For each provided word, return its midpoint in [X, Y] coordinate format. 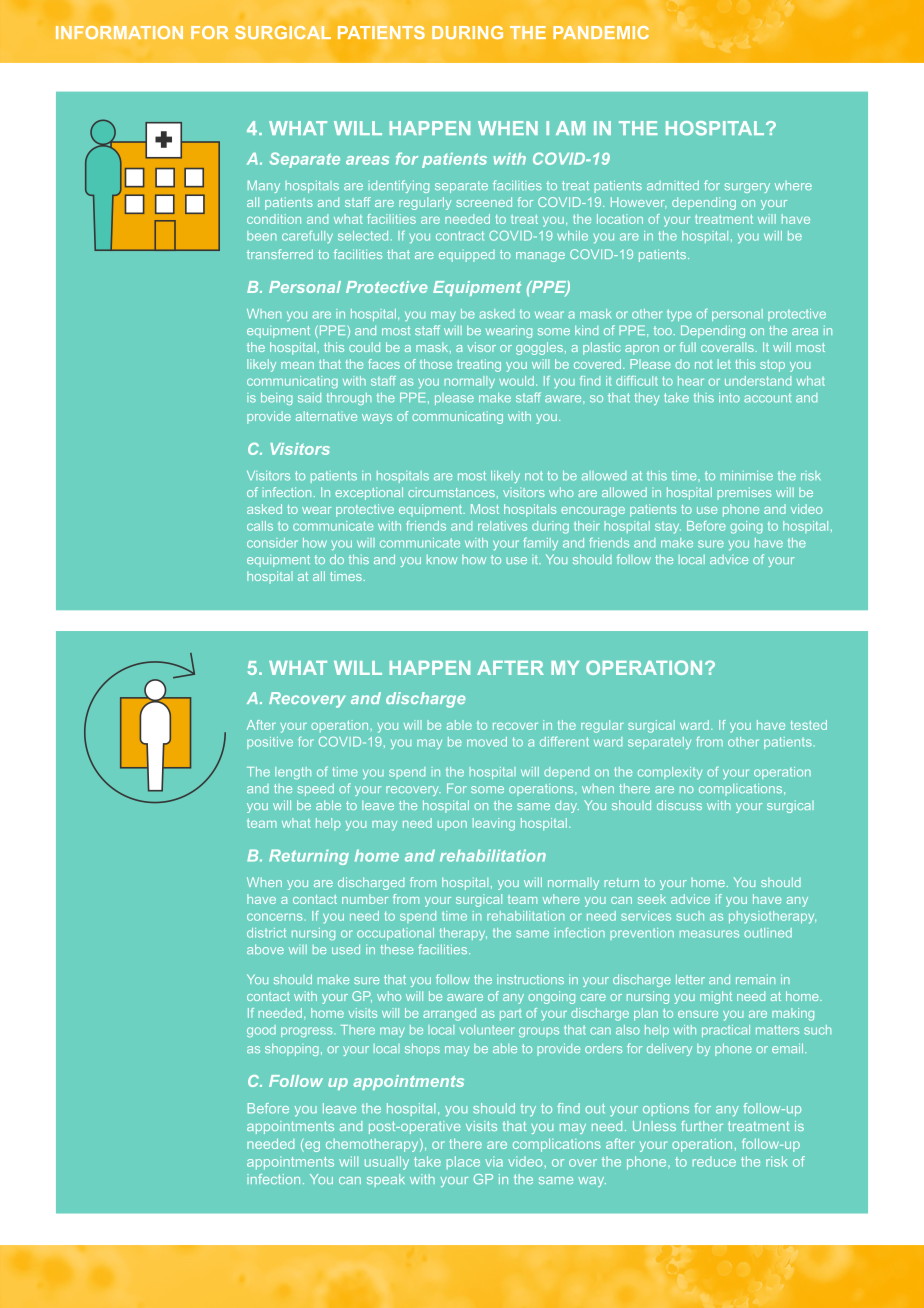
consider [272, 543]
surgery [747, 188]
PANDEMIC [601, 32]
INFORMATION [119, 32]
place [463, 1162]
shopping [292, 1050]
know [442, 559]
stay [668, 528]
